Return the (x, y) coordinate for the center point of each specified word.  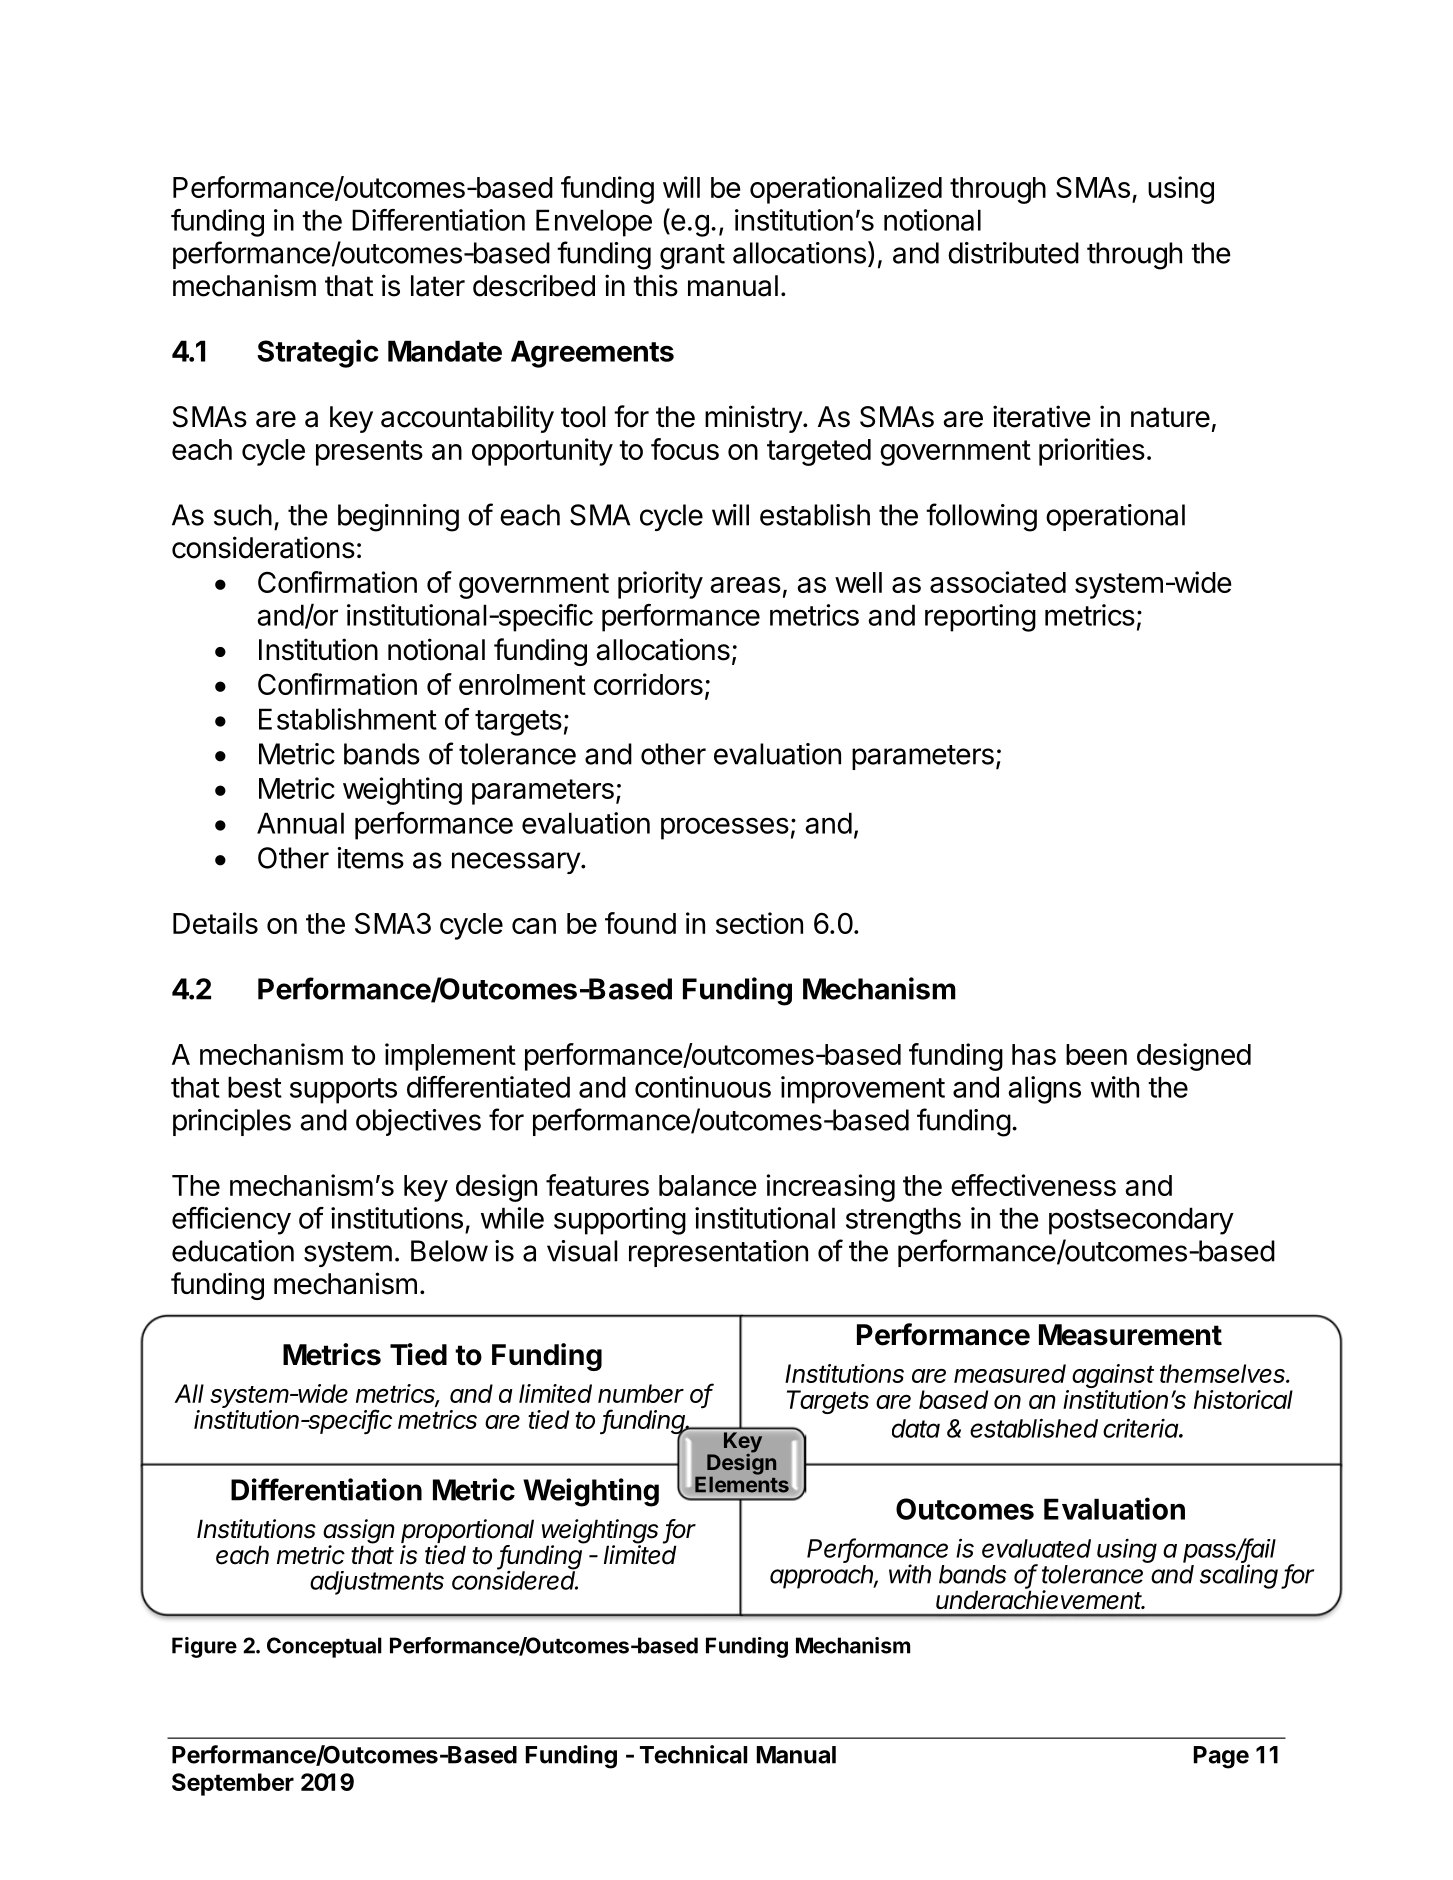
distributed (1013, 253)
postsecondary (1141, 1221)
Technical (693, 1754)
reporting (980, 618)
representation (718, 1253)
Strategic (318, 353)
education (233, 1251)
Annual (300, 823)
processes (725, 828)
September (233, 1784)
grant (692, 257)
